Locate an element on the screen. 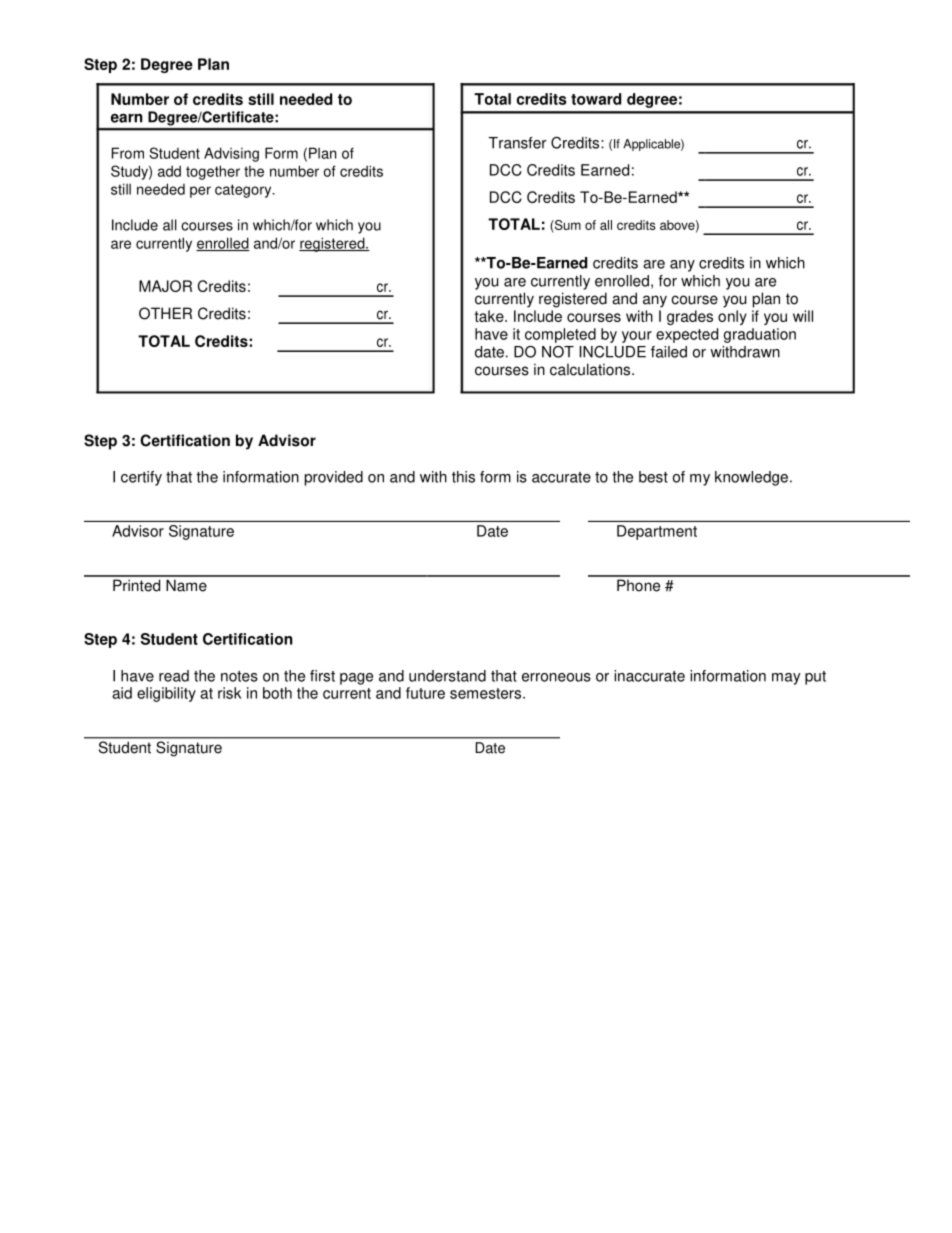  OTHER is located at coordinates (165, 313).
